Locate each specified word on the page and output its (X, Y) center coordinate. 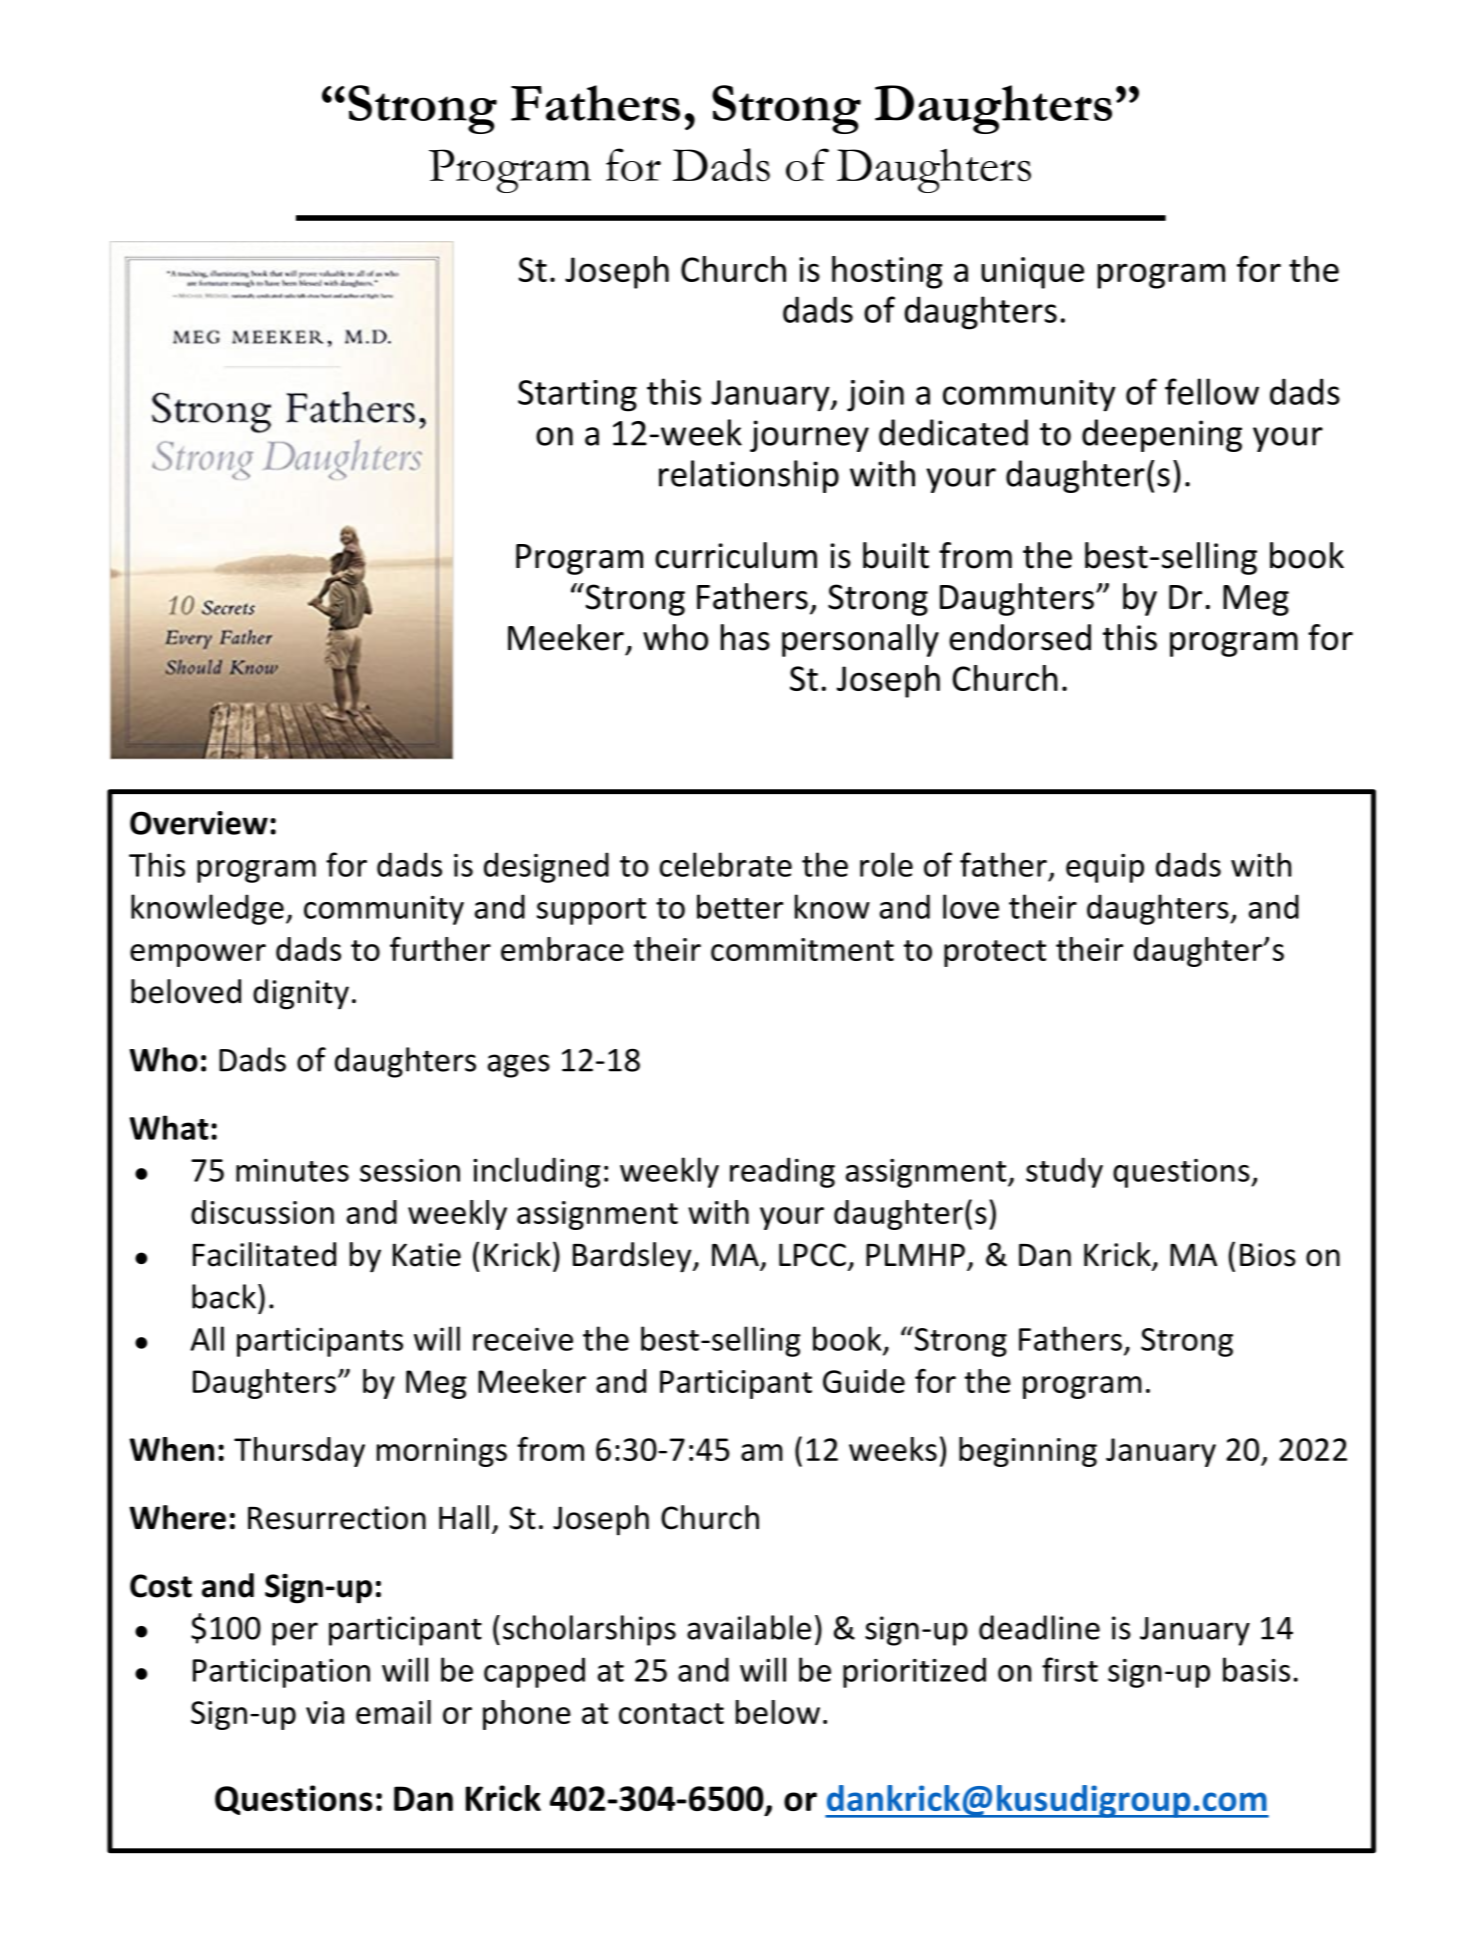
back (224, 1296)
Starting (577, 396)
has (745, 637)
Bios (1268, 1255)
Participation (281, 1673)
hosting (887, 272)
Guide (864, 1381)
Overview (199, 823)
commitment (802, 949)
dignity (301, 994)
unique (1032, 273)
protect (995, 953)
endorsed (1020, 637)
